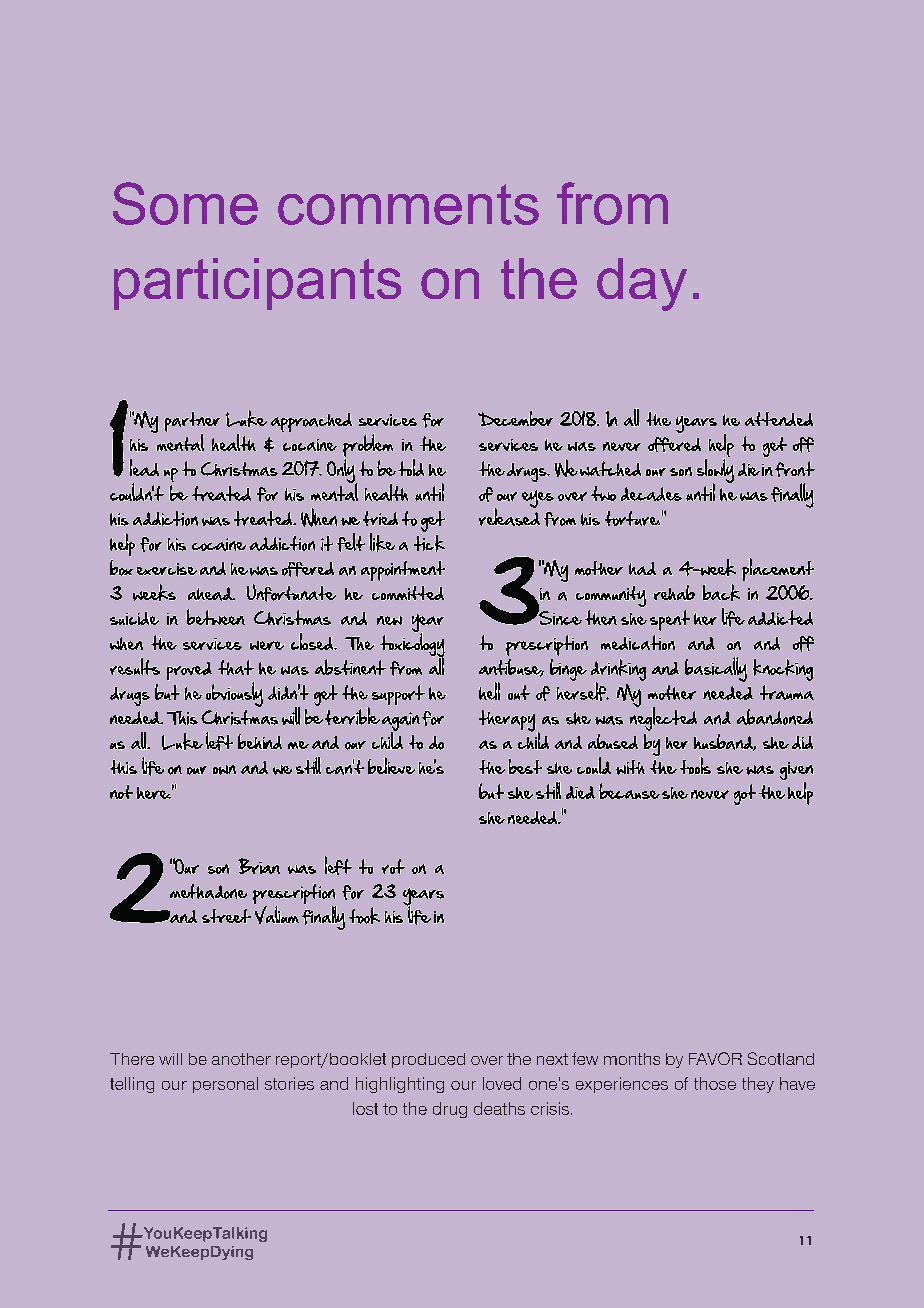 This image has width=924, height=1308. What do you see at coordinates (185, 203) in the image?
I see `Some` at bounding box center [185, 203].
